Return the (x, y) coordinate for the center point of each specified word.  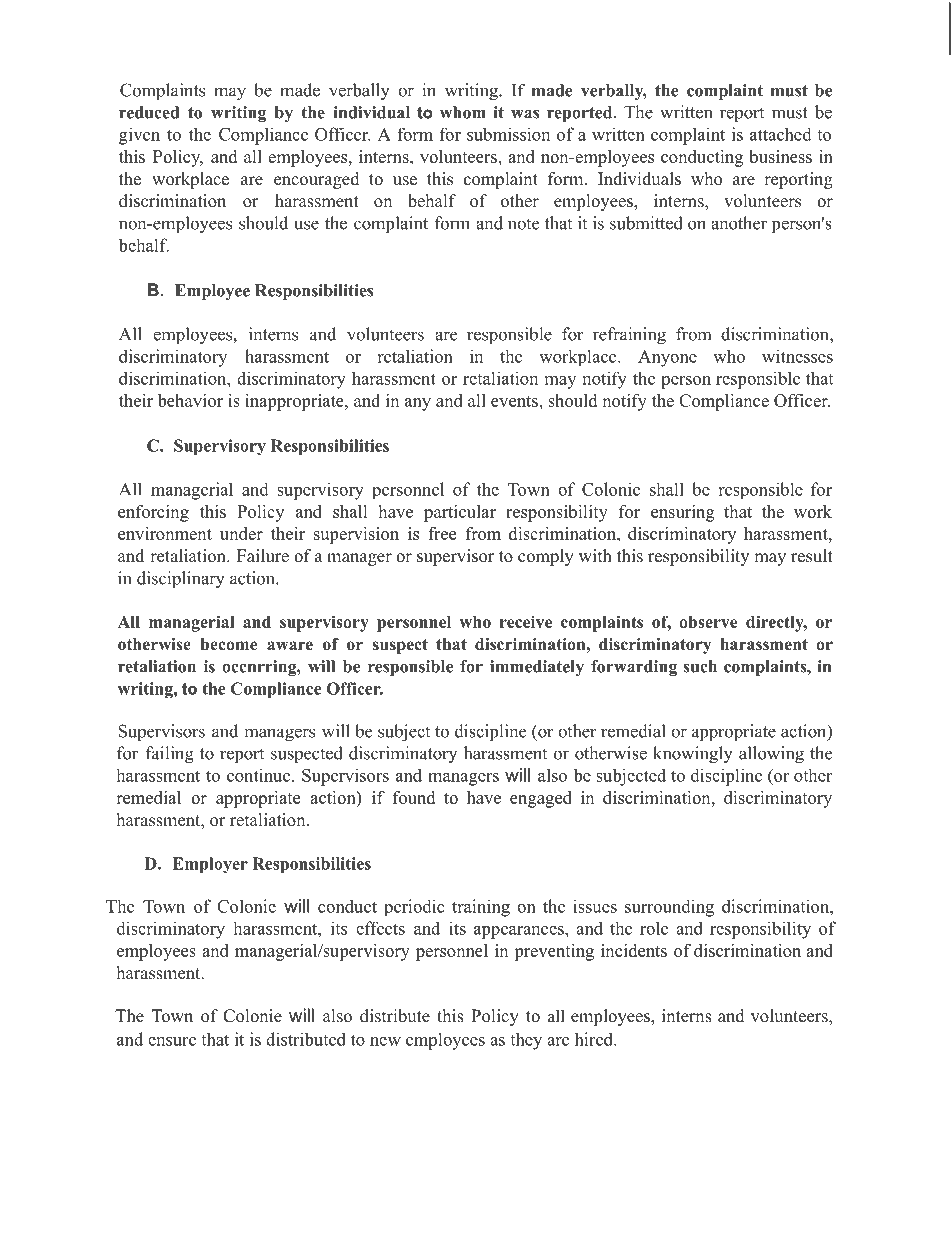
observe (708, 622)
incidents (634, 950)
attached (781, 134)
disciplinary (181, 580)
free (442, 533)
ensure (172, 1041)
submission (508, 134)
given (139, 136)
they (526, 1041)
